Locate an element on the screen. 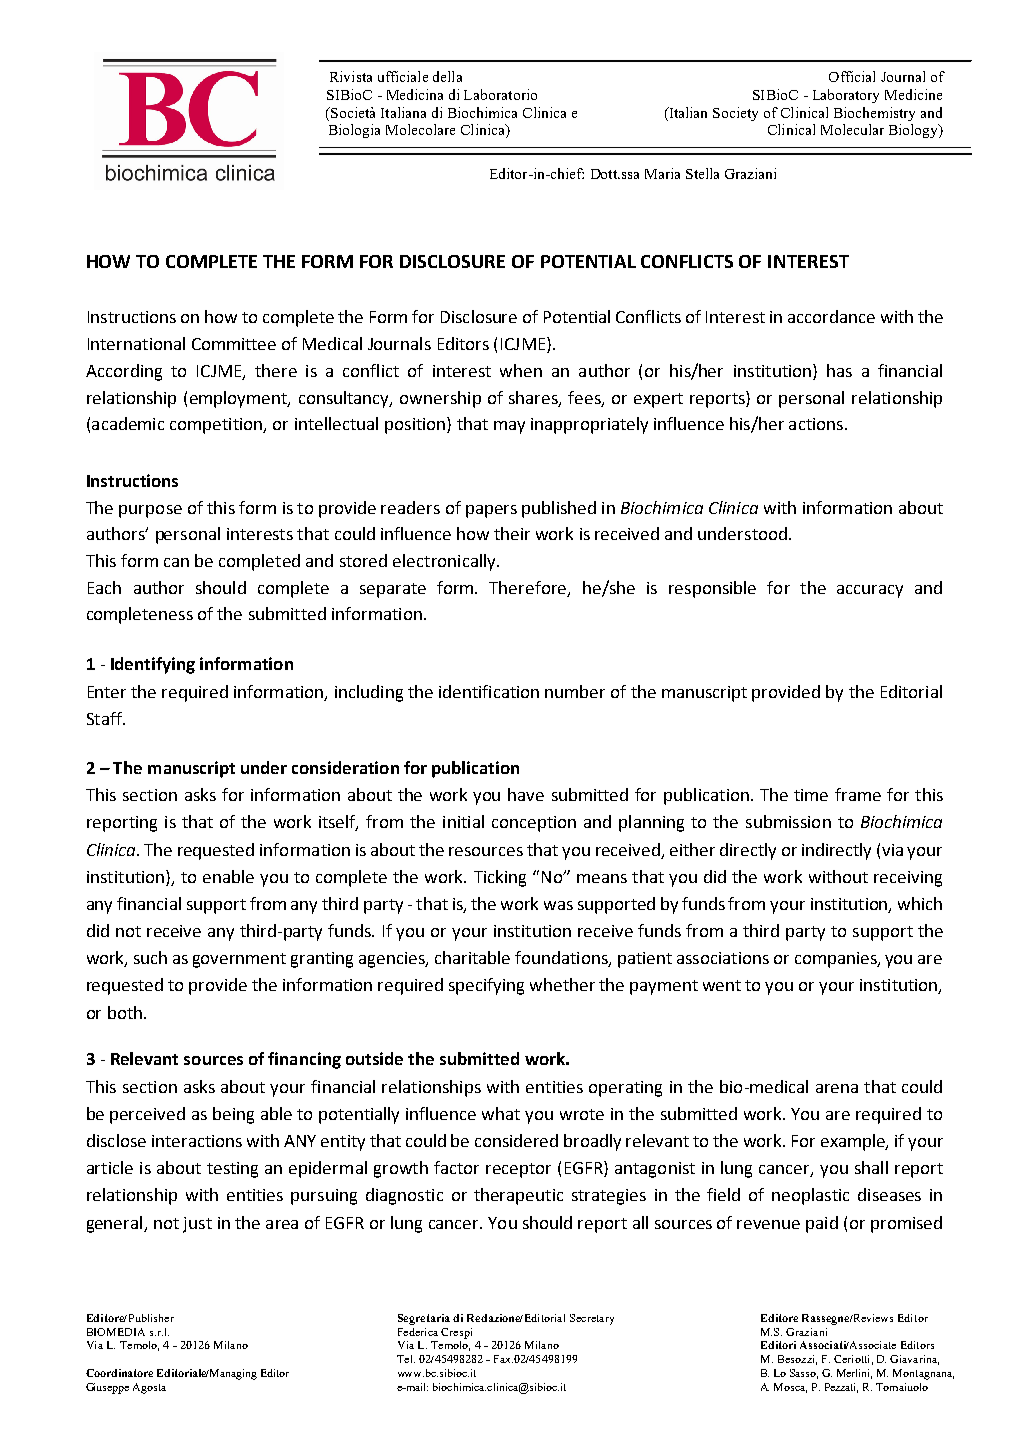 This screenshot has height=1455, width=1029. Medicina is located at coordinates (415, 94).
